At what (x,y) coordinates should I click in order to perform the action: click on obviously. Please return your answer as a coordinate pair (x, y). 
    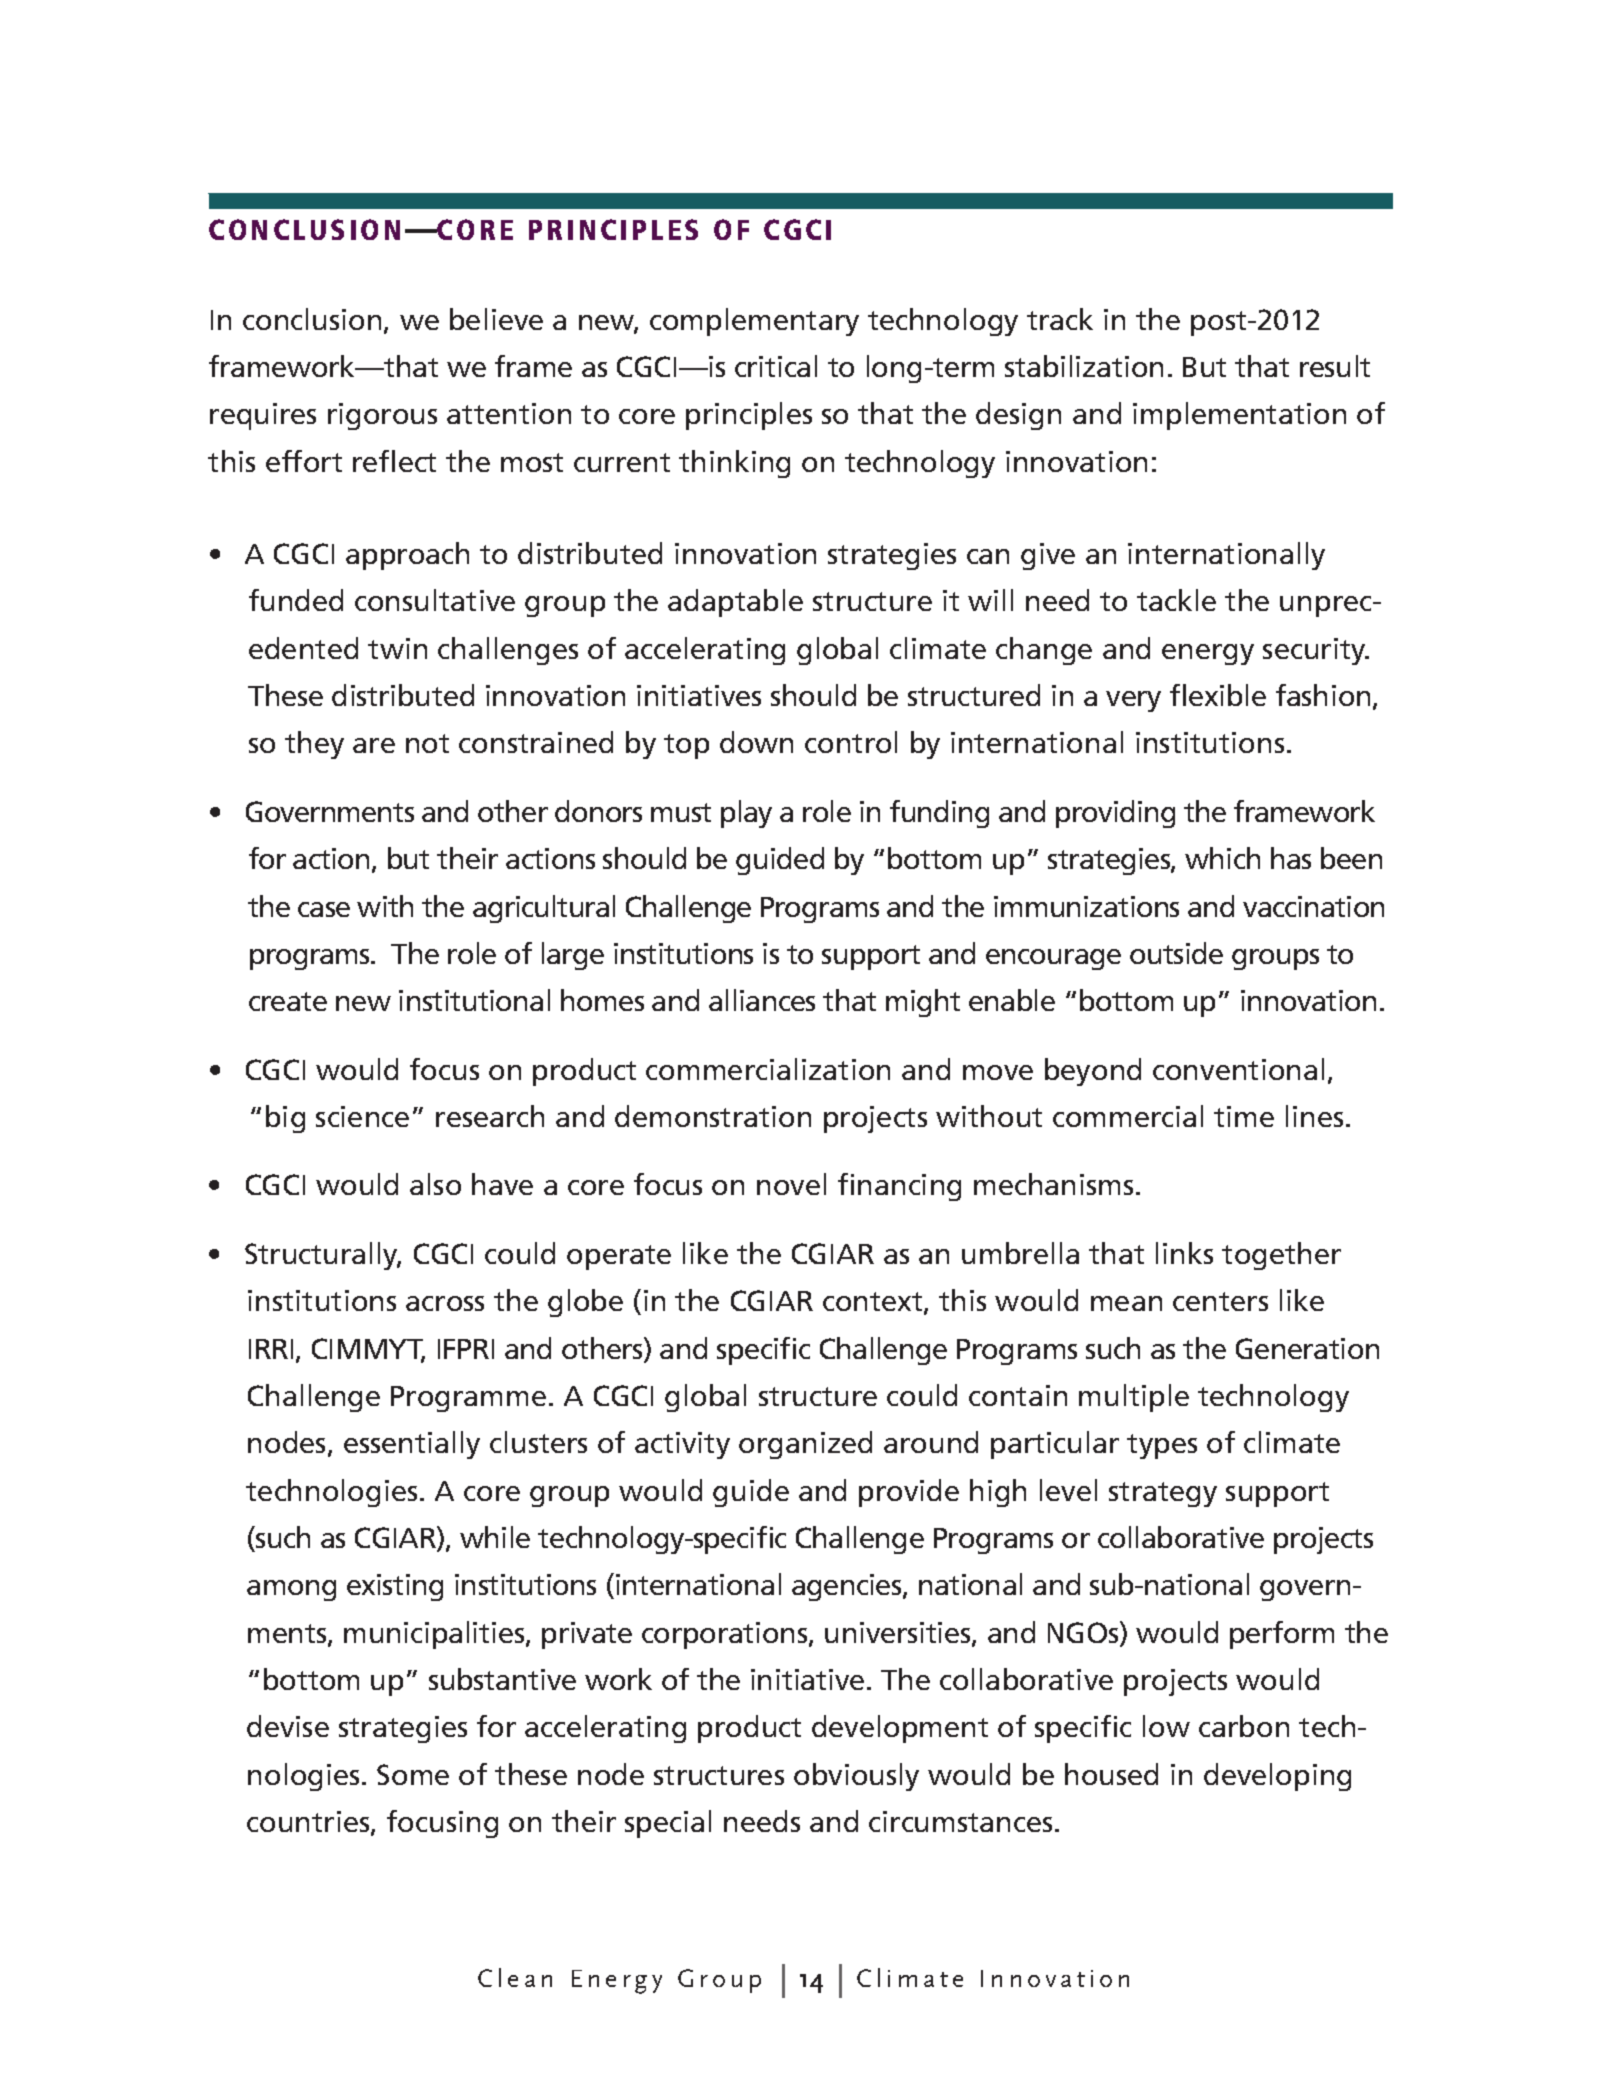
    Looking at the image, I should click on (856, 1777).
